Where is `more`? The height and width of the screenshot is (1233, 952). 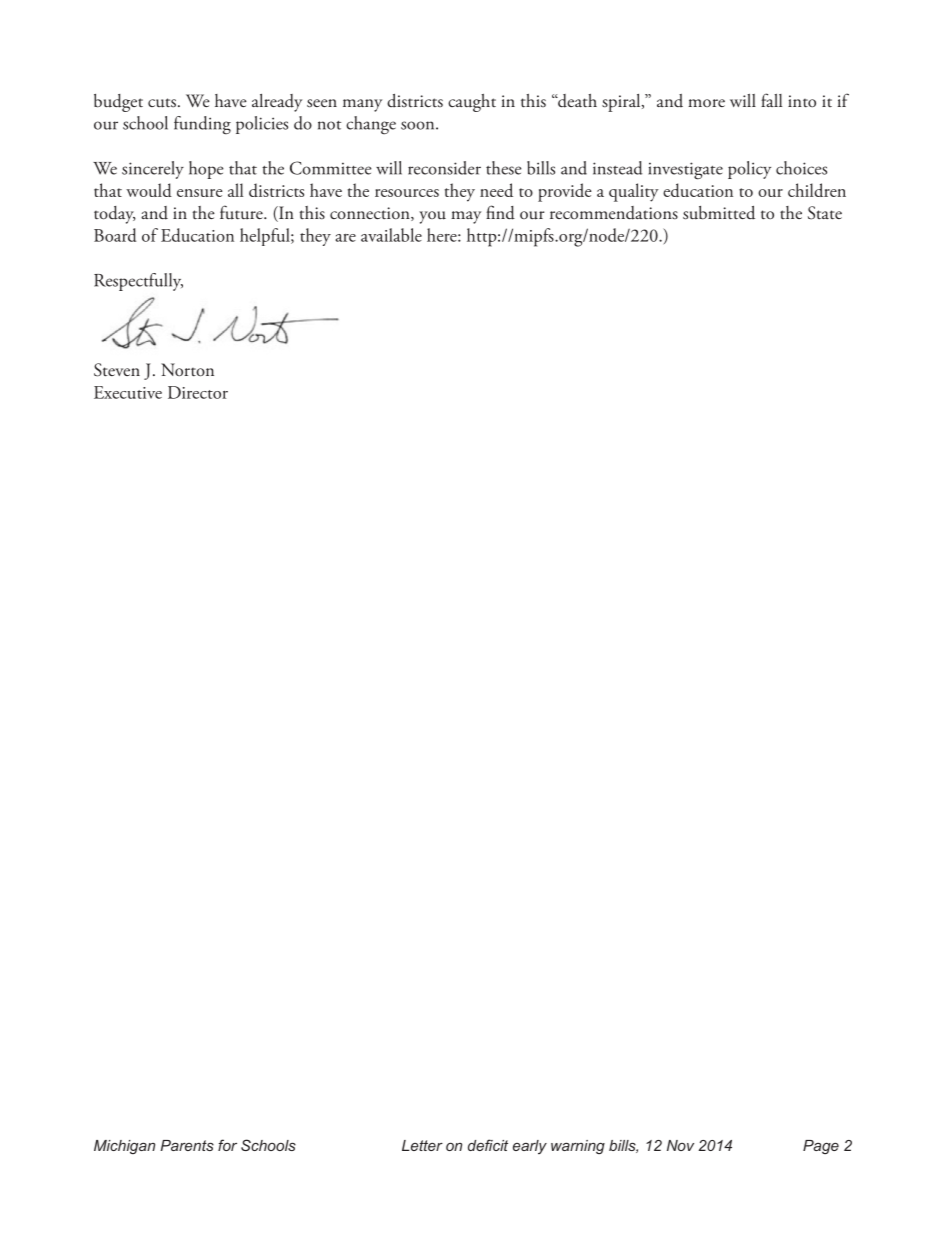 more is located at coordinates (706, 103).
